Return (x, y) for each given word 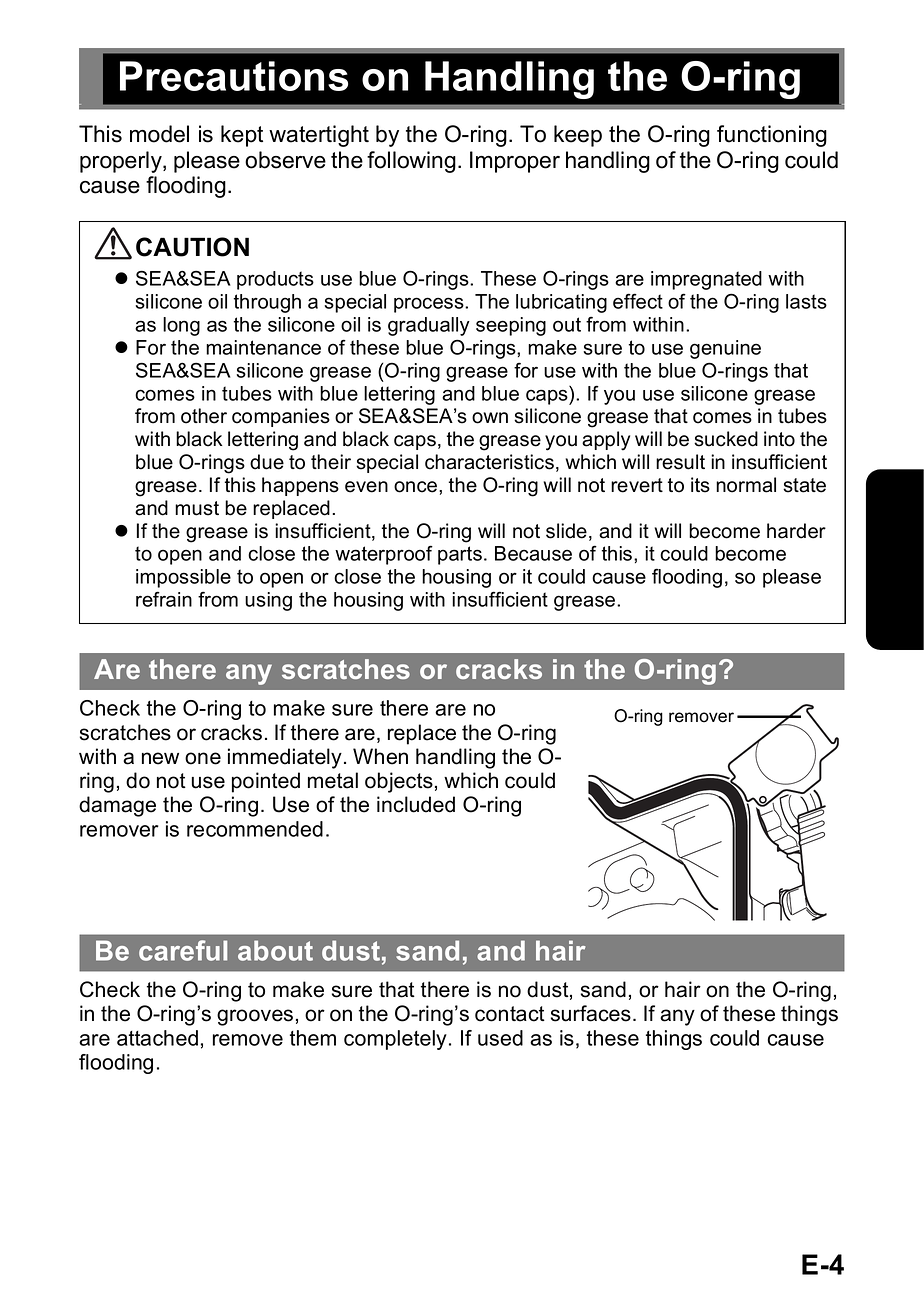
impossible (183, 578)
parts (460, 555)
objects (399, 782)
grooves (255, 1017)
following (411, 162)
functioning (772, 136)
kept (242, 136)
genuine (725, 349)
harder (796, 531)
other (204, 416)
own (490, 418)
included (416, 804)
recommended (255, 829)
